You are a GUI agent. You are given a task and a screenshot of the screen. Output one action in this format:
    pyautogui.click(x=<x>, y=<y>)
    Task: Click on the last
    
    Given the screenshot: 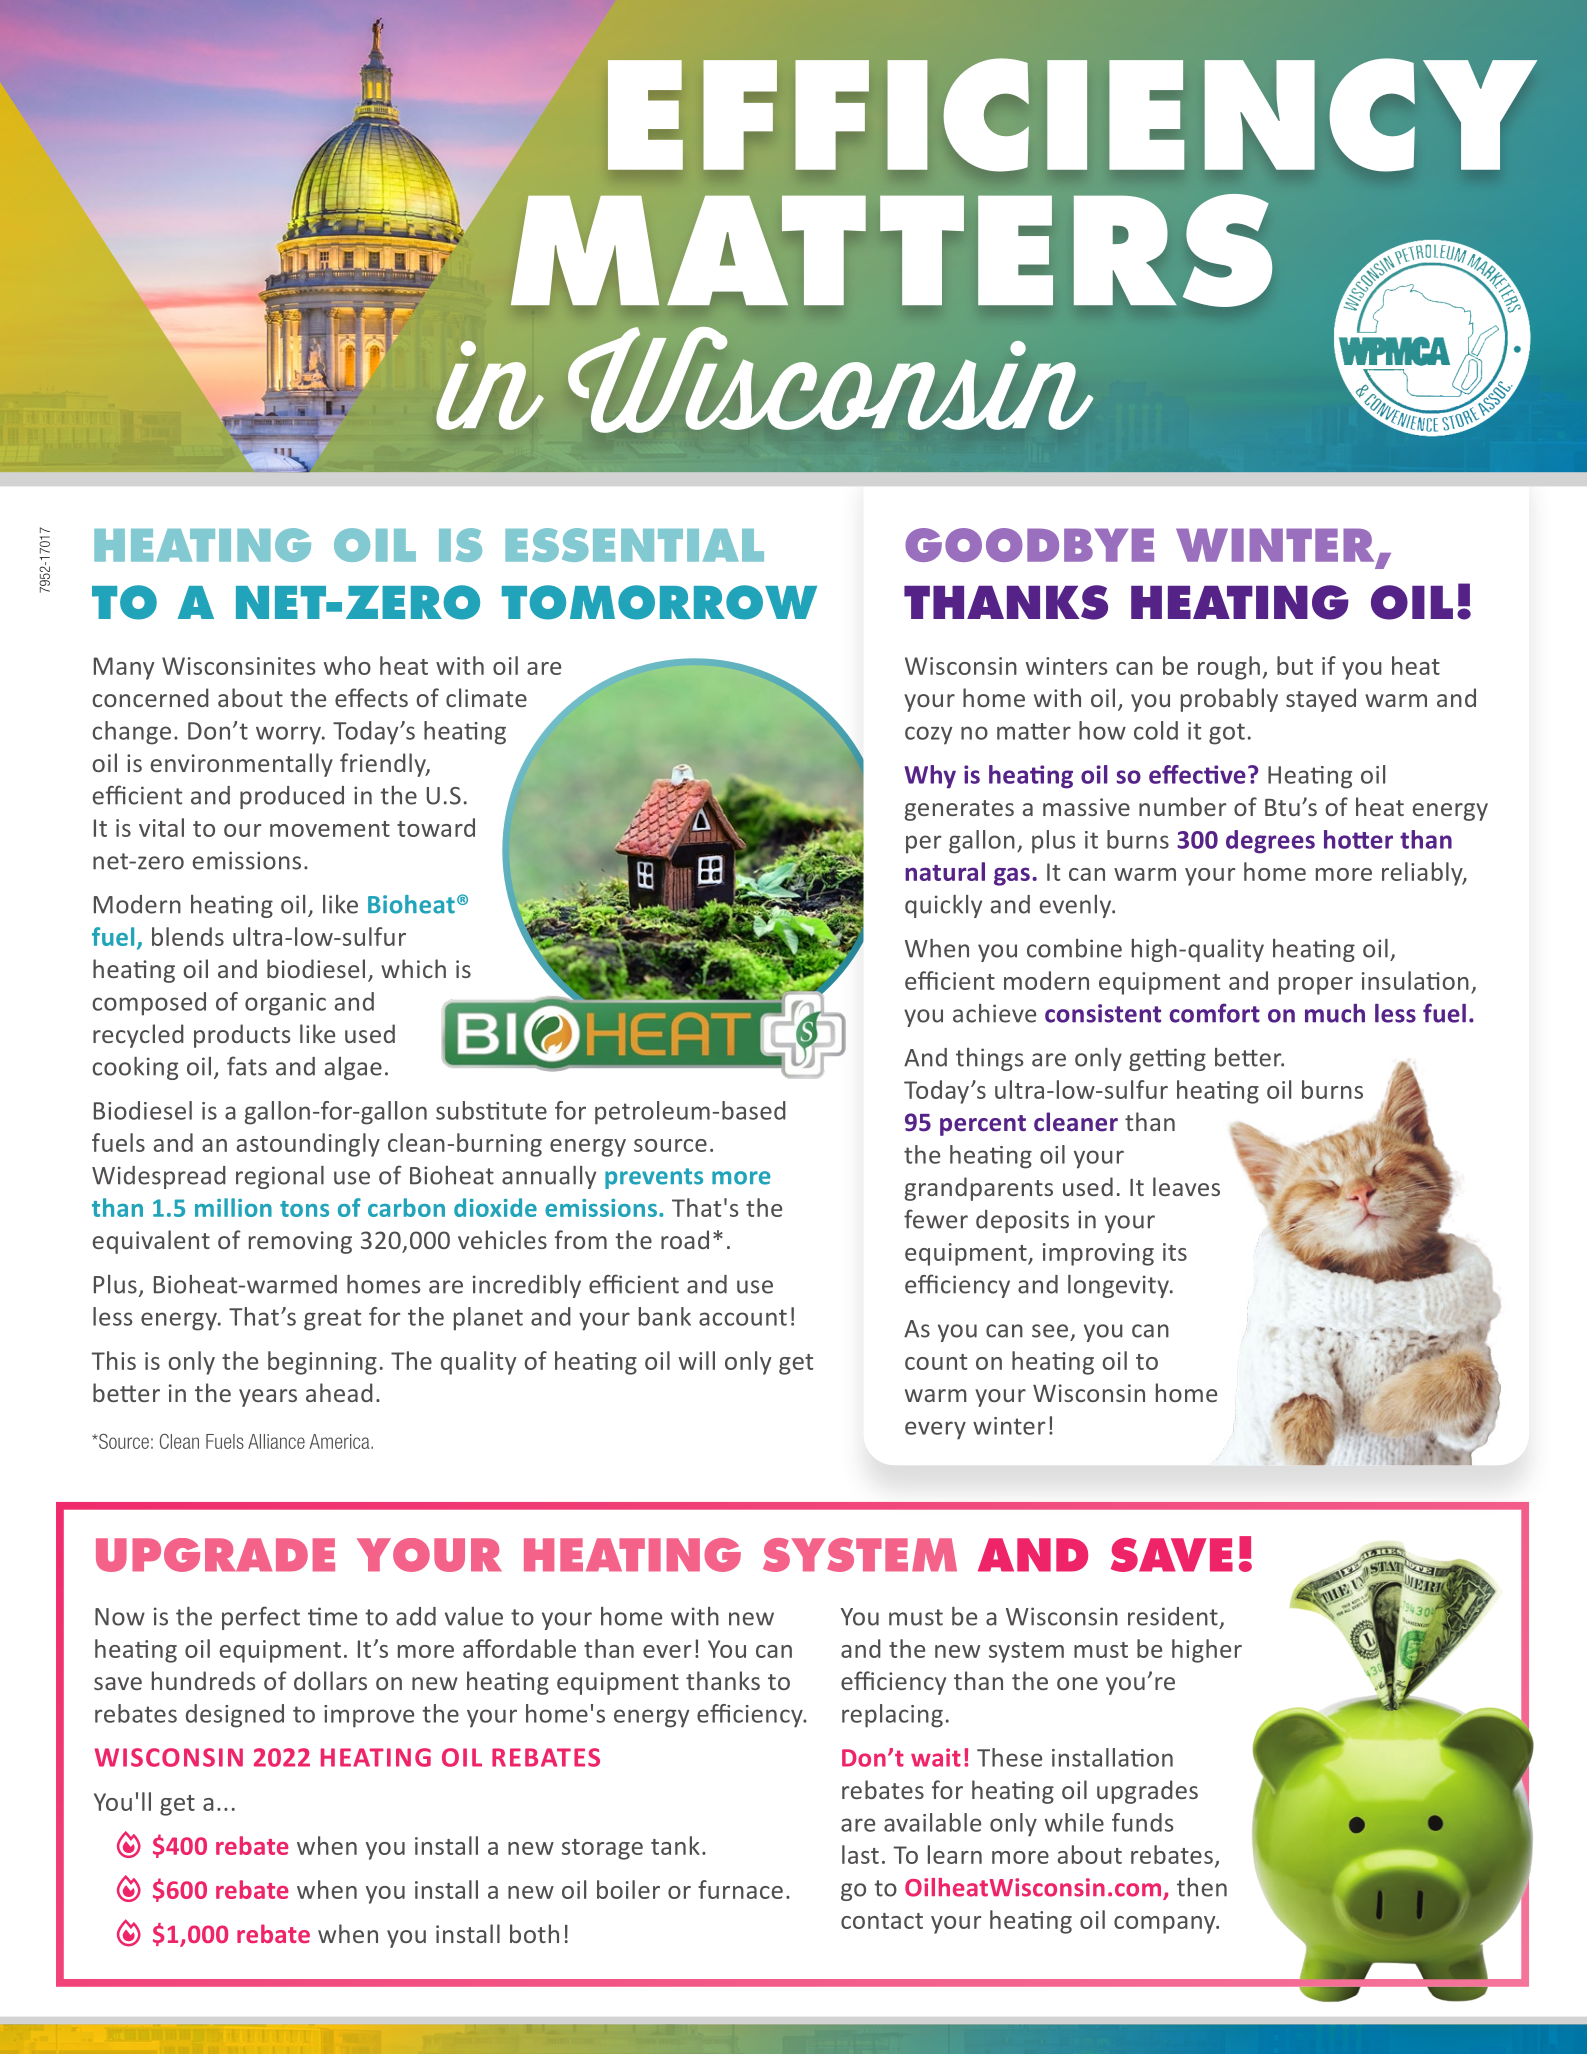 What is the action you would take?
    pyautogui.click(x=860, y=1854)
